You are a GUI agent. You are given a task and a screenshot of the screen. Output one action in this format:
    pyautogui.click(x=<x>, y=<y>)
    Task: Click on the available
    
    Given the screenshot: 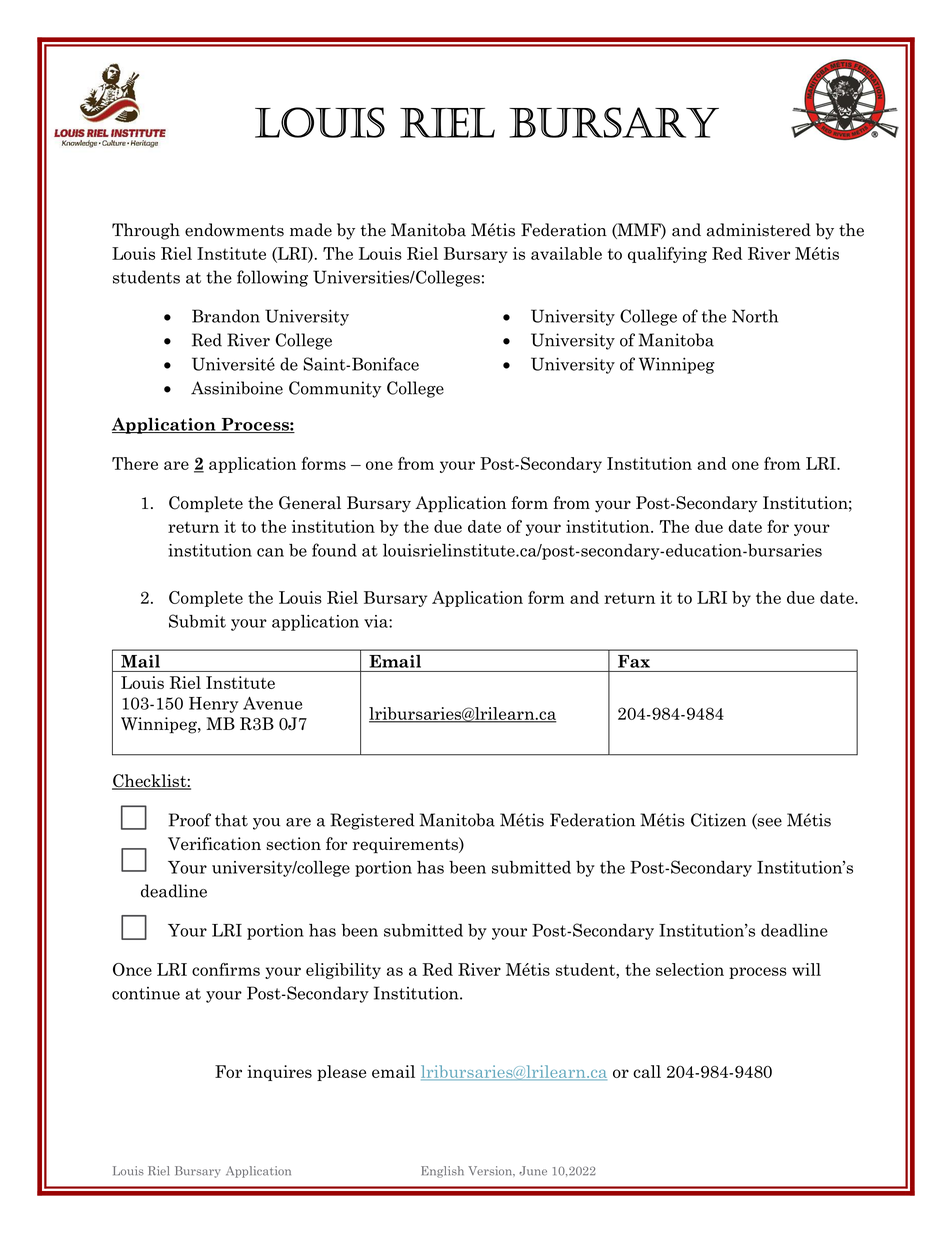 What is the action you would take?
    pyautogui.click(x=566, y=253)
